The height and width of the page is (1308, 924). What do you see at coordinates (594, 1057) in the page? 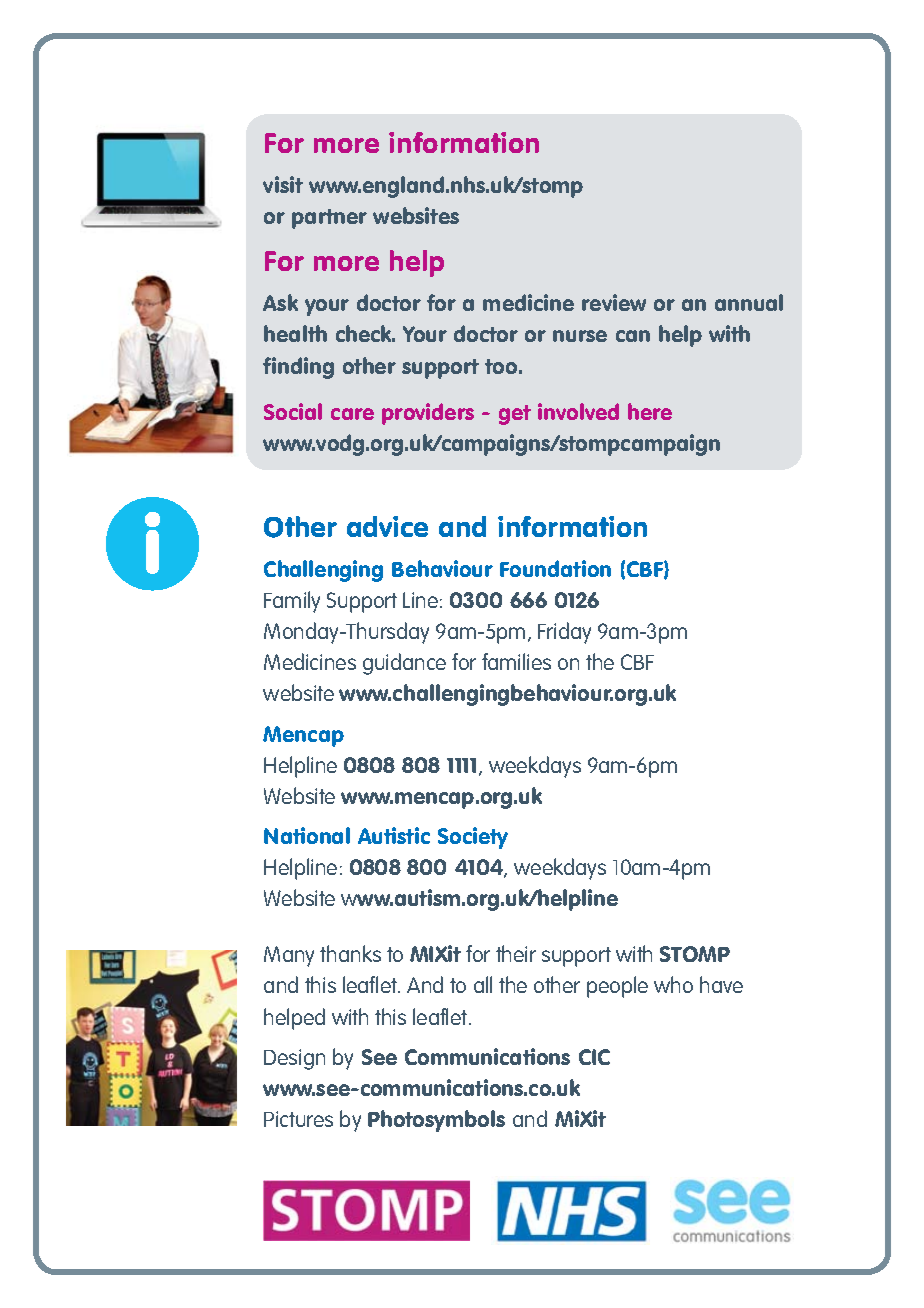
I see `CIC` at bounding box center [594, 1057].
